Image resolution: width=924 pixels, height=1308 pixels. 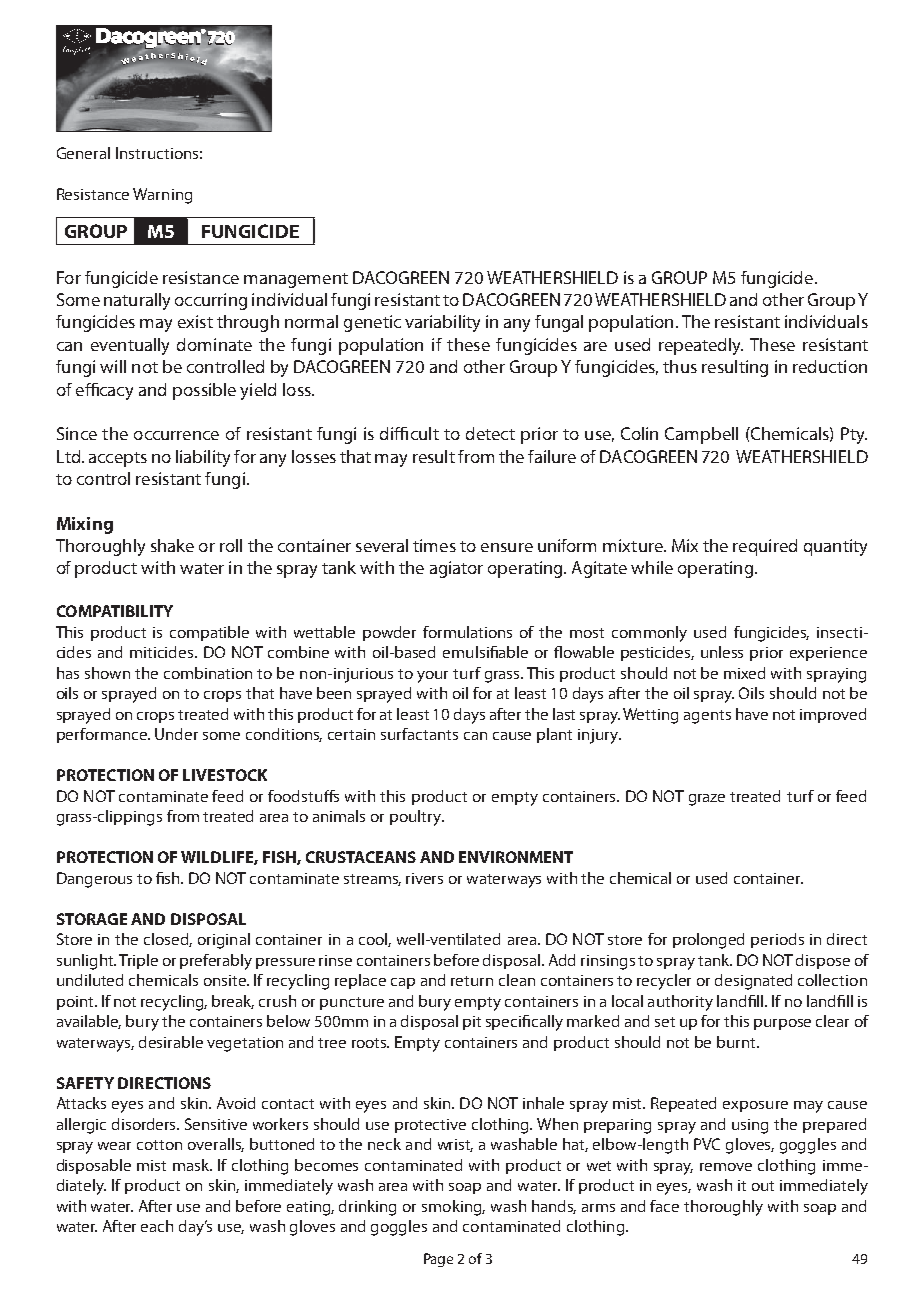 What do you see at coordinates (157, 1226) in the page?
I see `each` at bounding box center [157, 1226].
